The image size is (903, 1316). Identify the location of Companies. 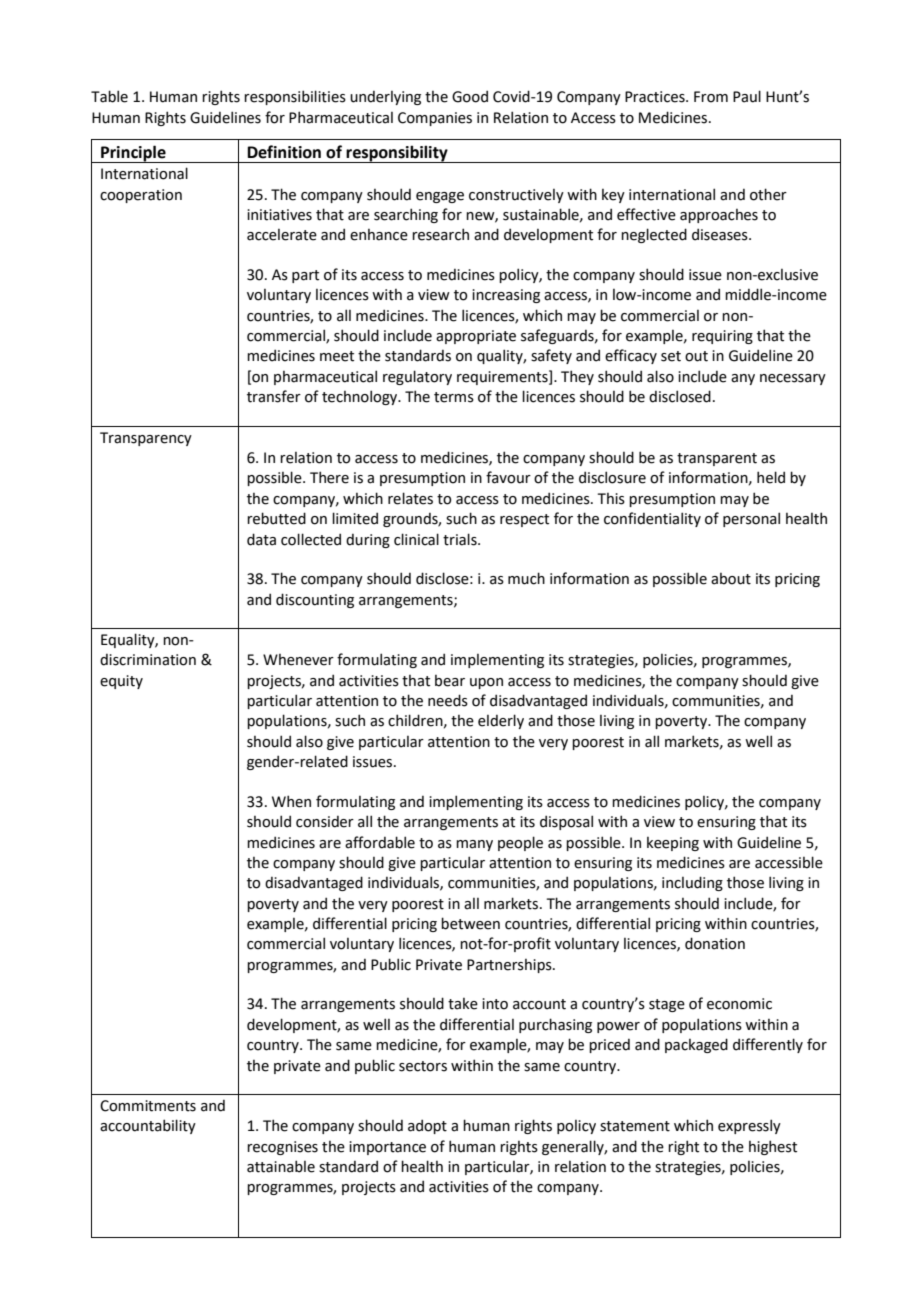
(435, 119).
